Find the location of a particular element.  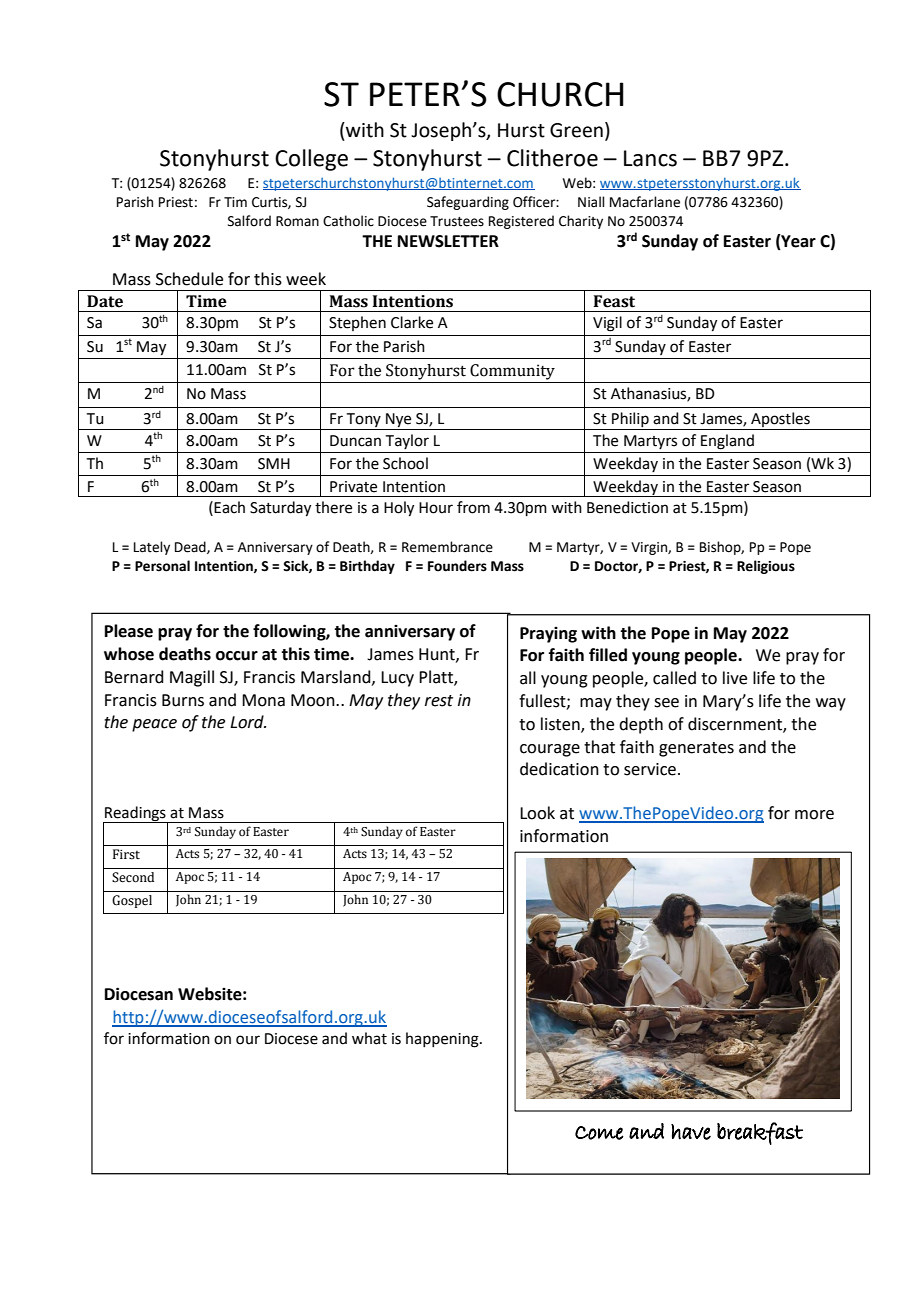

Look is located at coordinates (537, 813).
